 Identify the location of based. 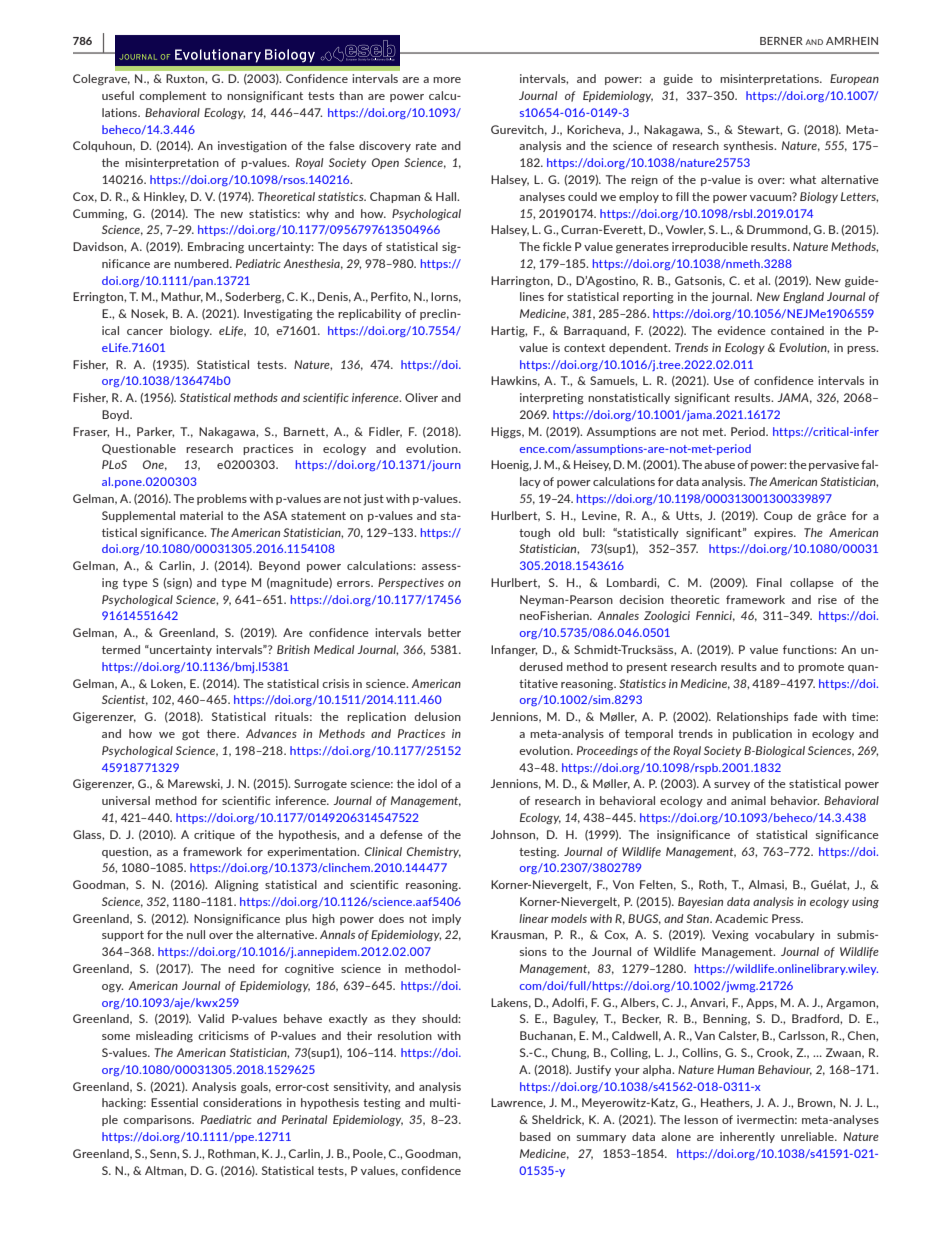
(535, 1136).
